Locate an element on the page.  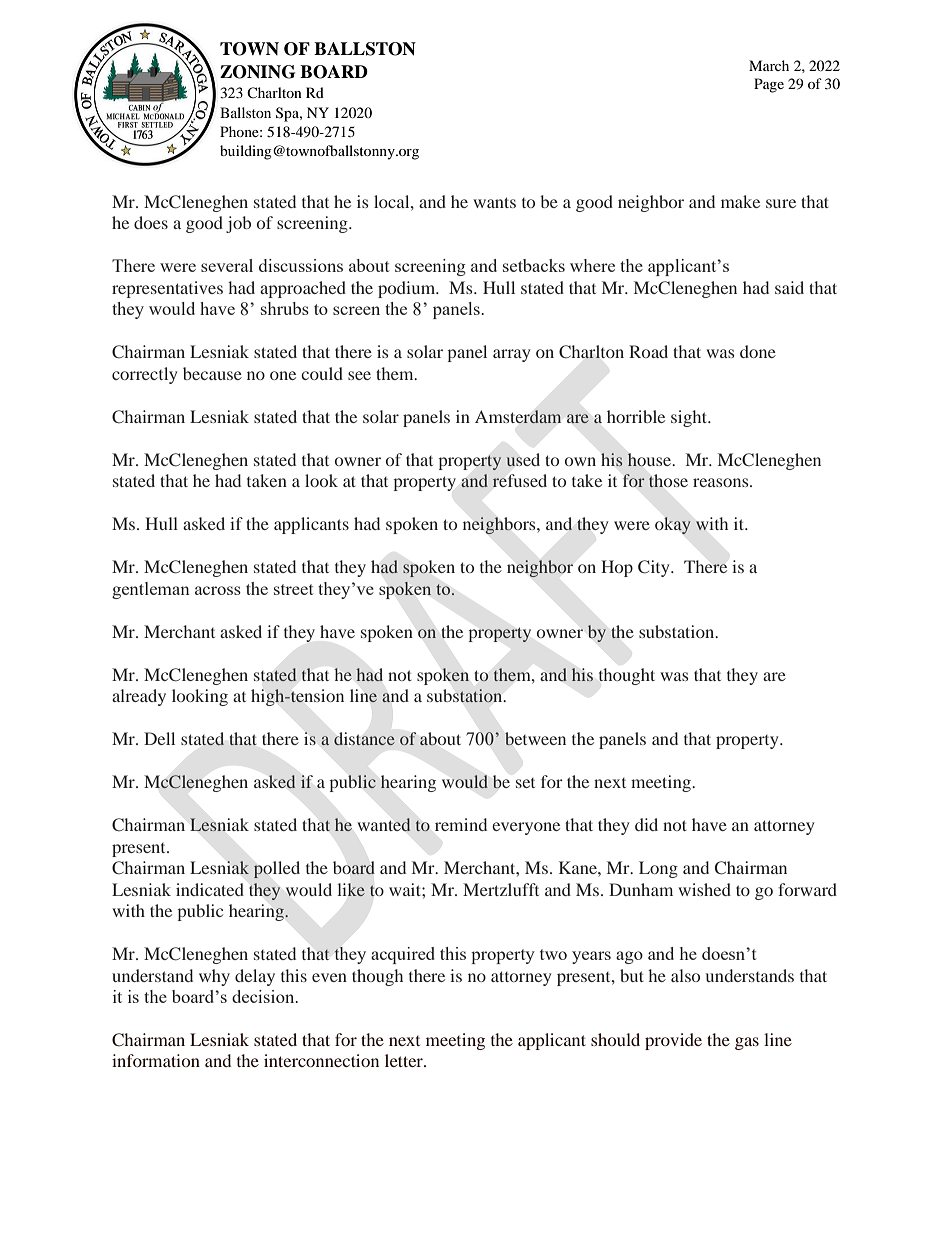
ZONING is located at coordinates (257, 72).
